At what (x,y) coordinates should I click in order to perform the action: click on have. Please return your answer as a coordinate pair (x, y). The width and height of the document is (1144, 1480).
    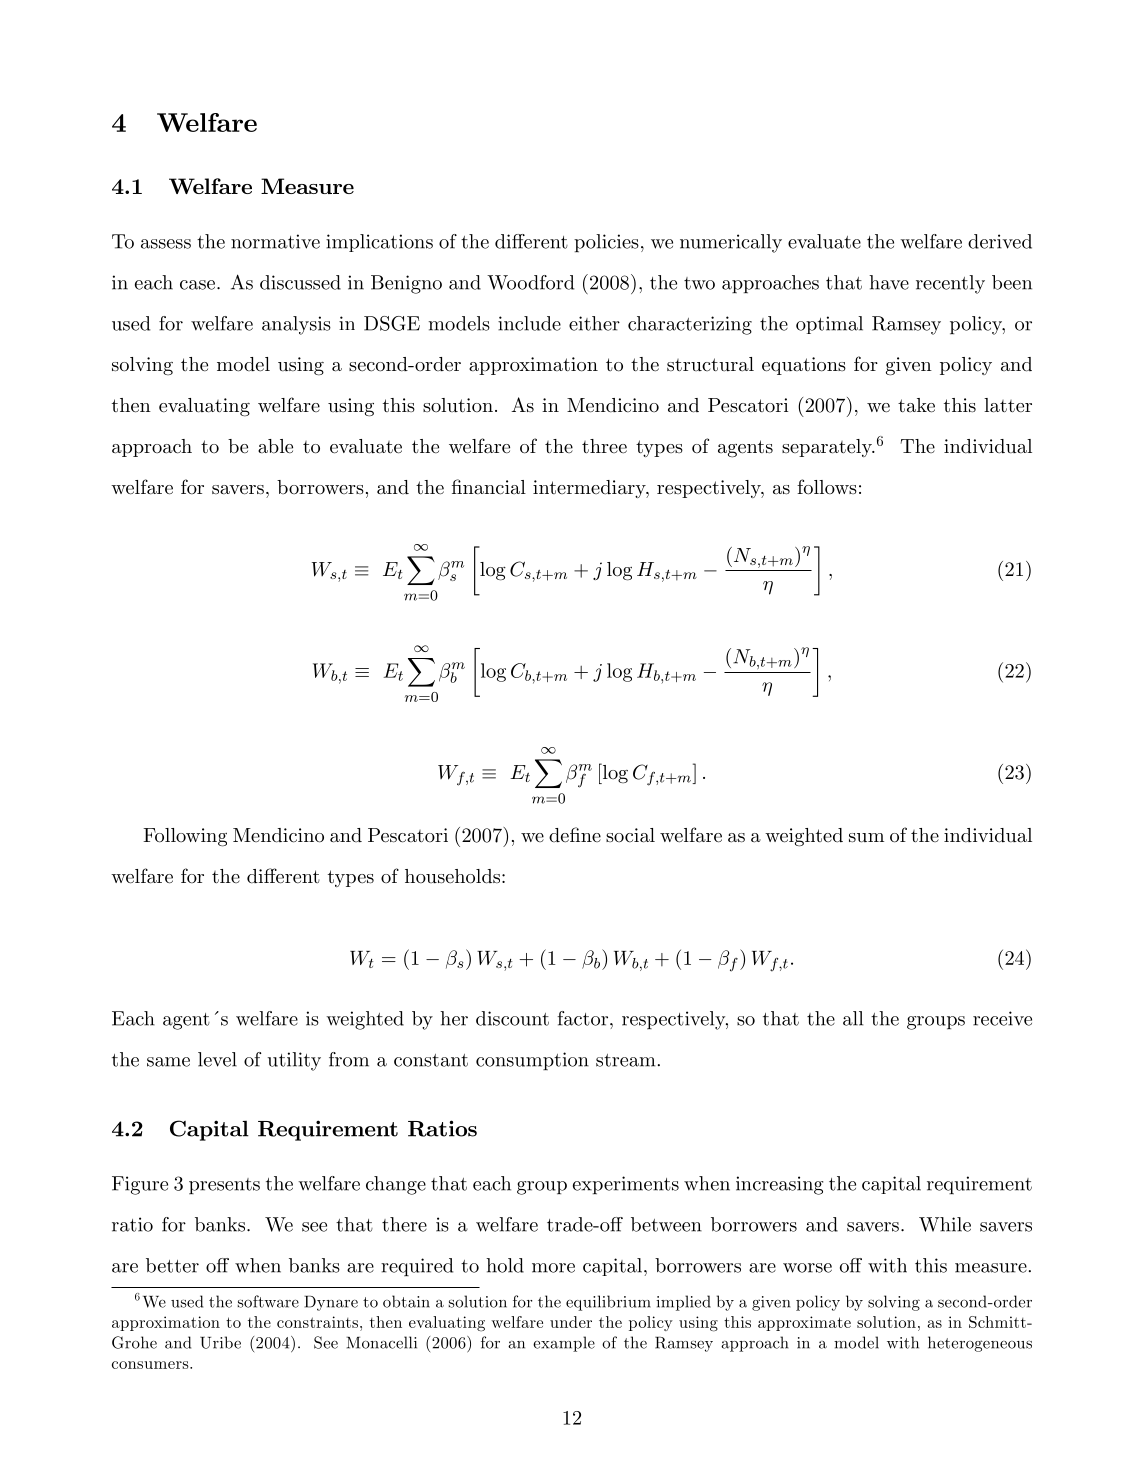
    Looking at the image, I should click on (889, 282).
